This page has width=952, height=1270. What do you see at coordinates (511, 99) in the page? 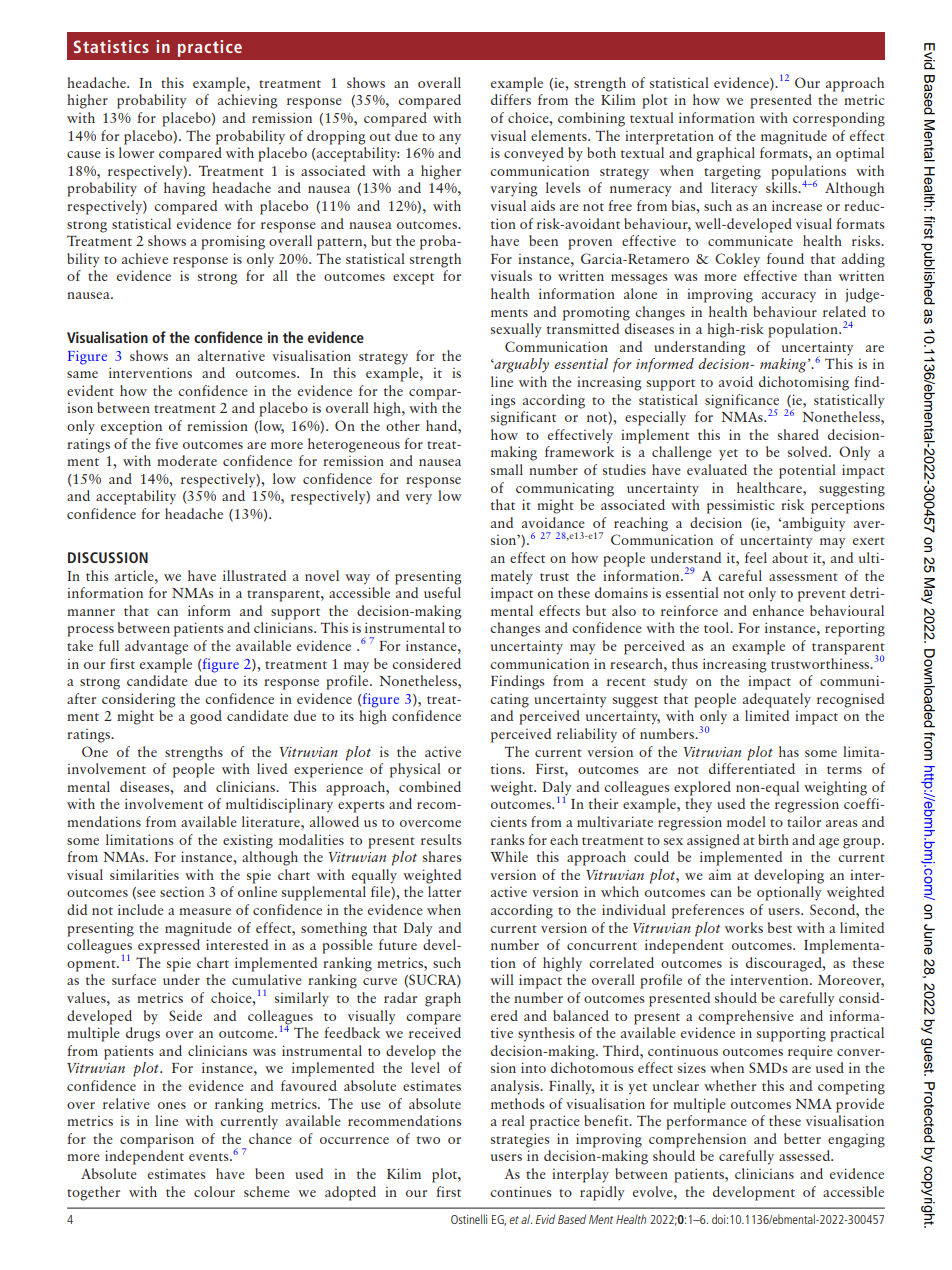
I see `differs` at bounding box center [511, 99].
